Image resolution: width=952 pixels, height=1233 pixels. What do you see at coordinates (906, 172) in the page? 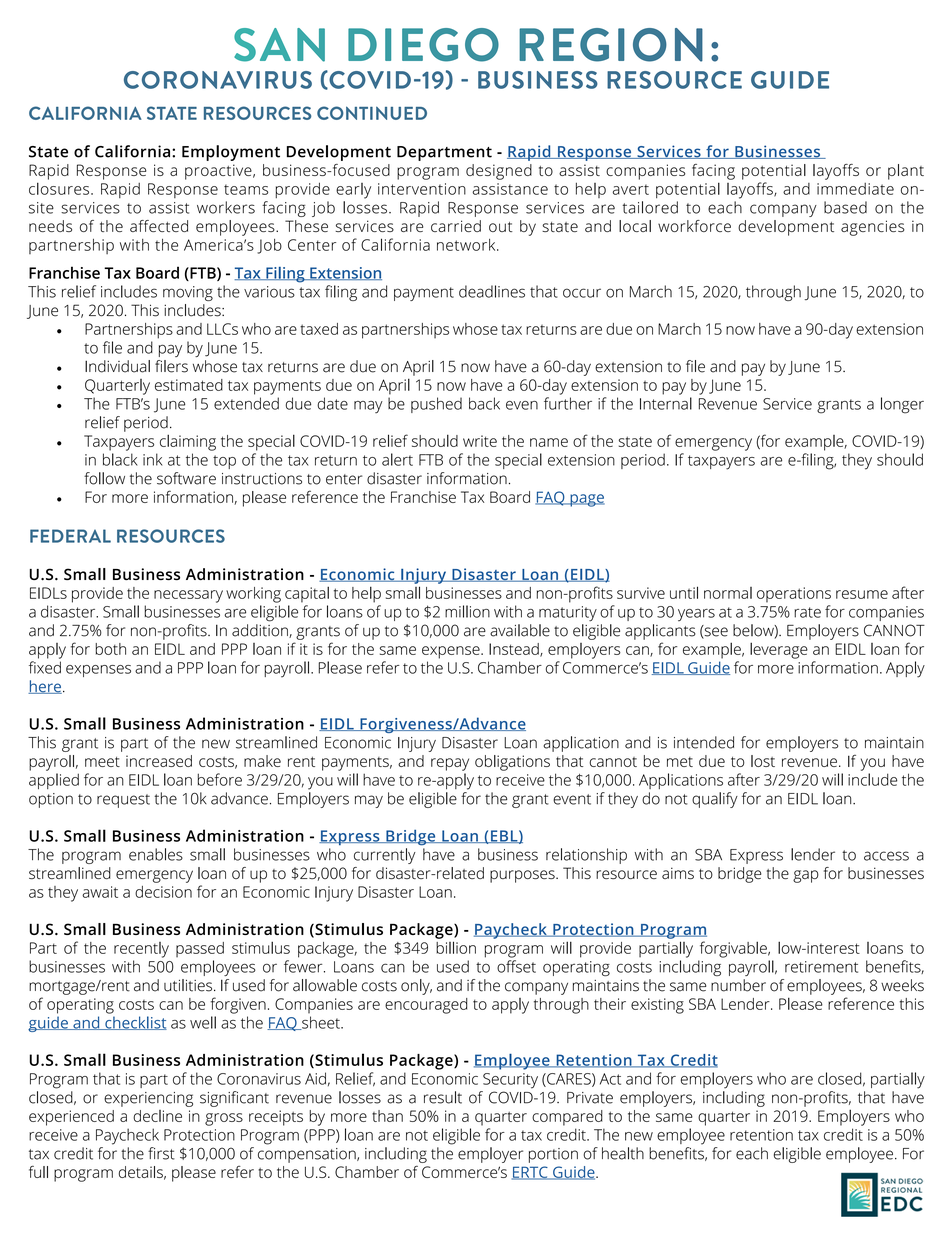
I see `plant` at bounding box center [906, 172].
